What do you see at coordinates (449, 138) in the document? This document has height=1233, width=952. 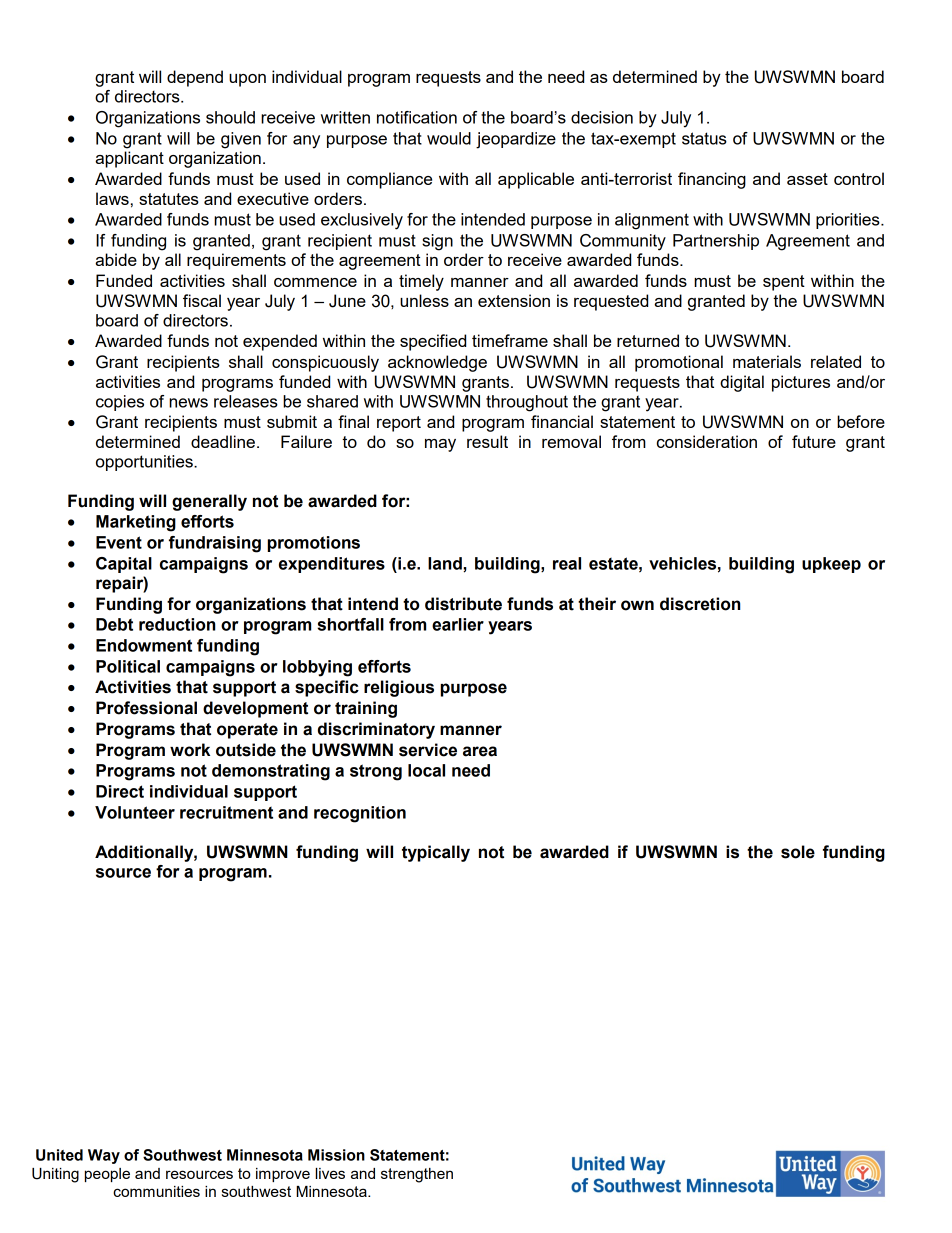 I see `would` at bounding box center [449, 138].
